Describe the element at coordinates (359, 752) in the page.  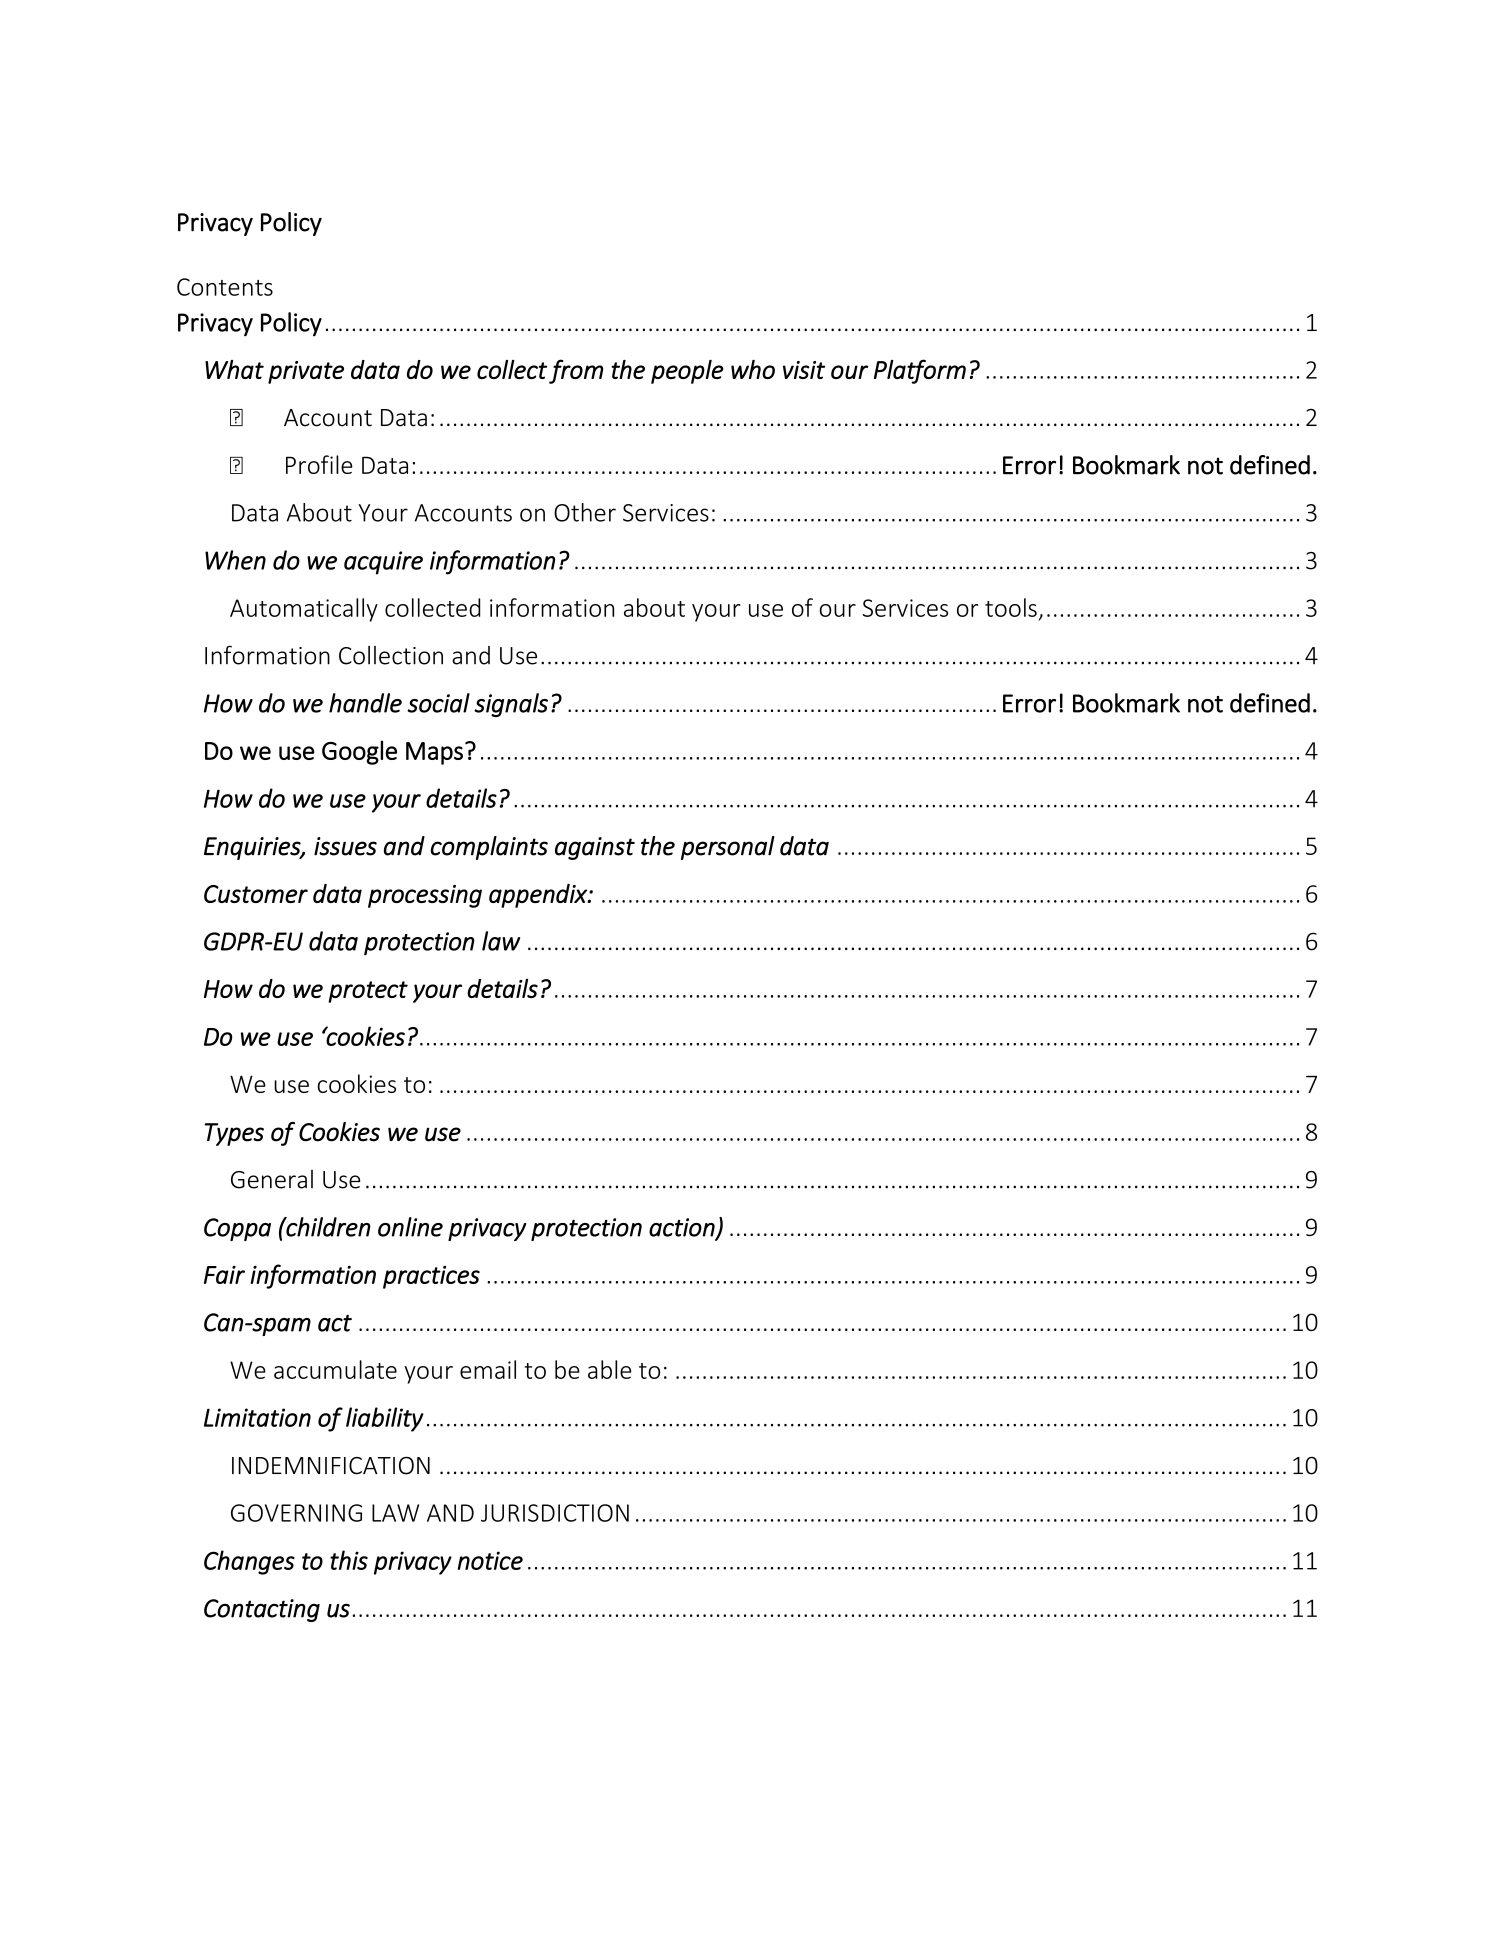
I see `Google` at that location.
